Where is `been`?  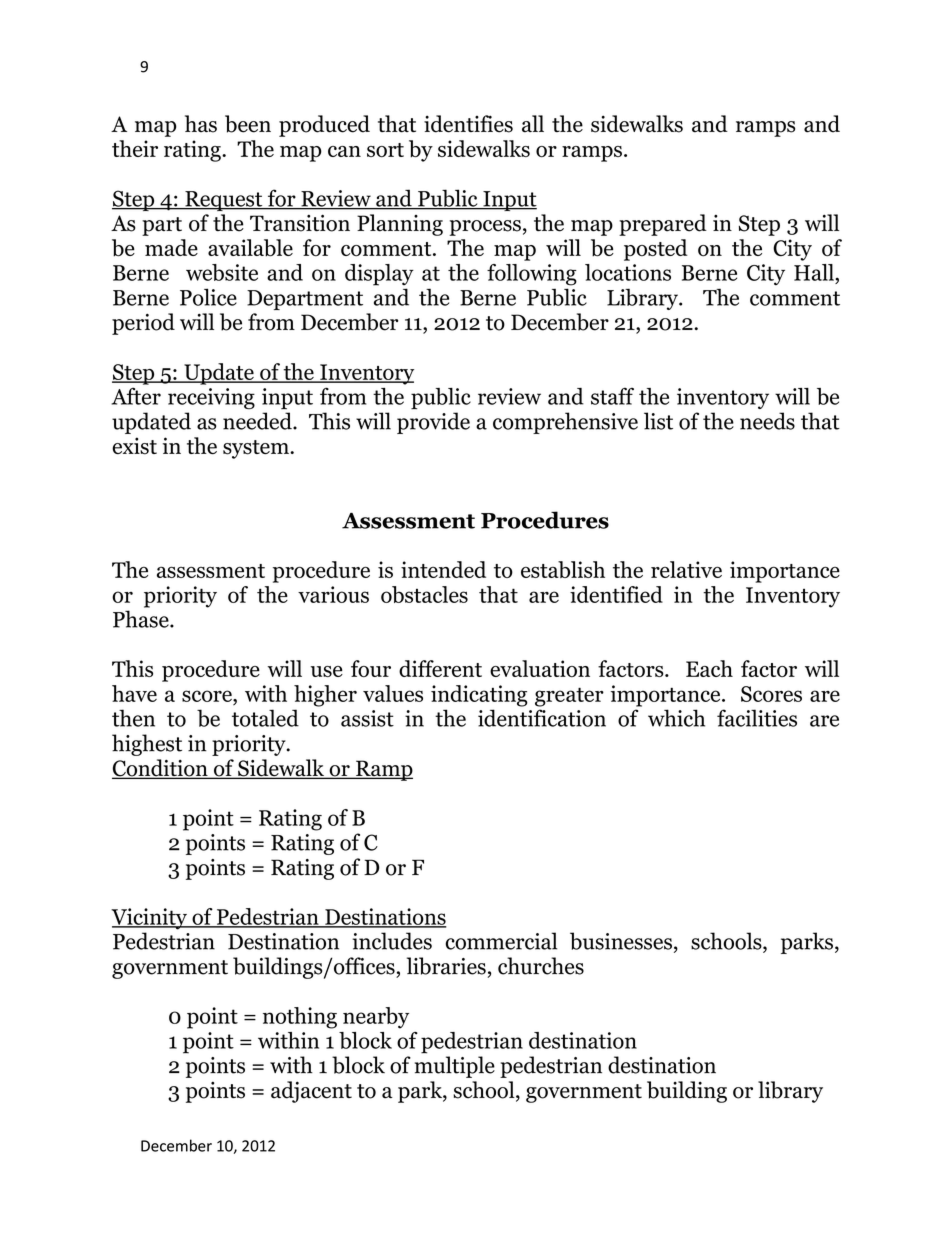
been is located at coordinates (248, 124).
